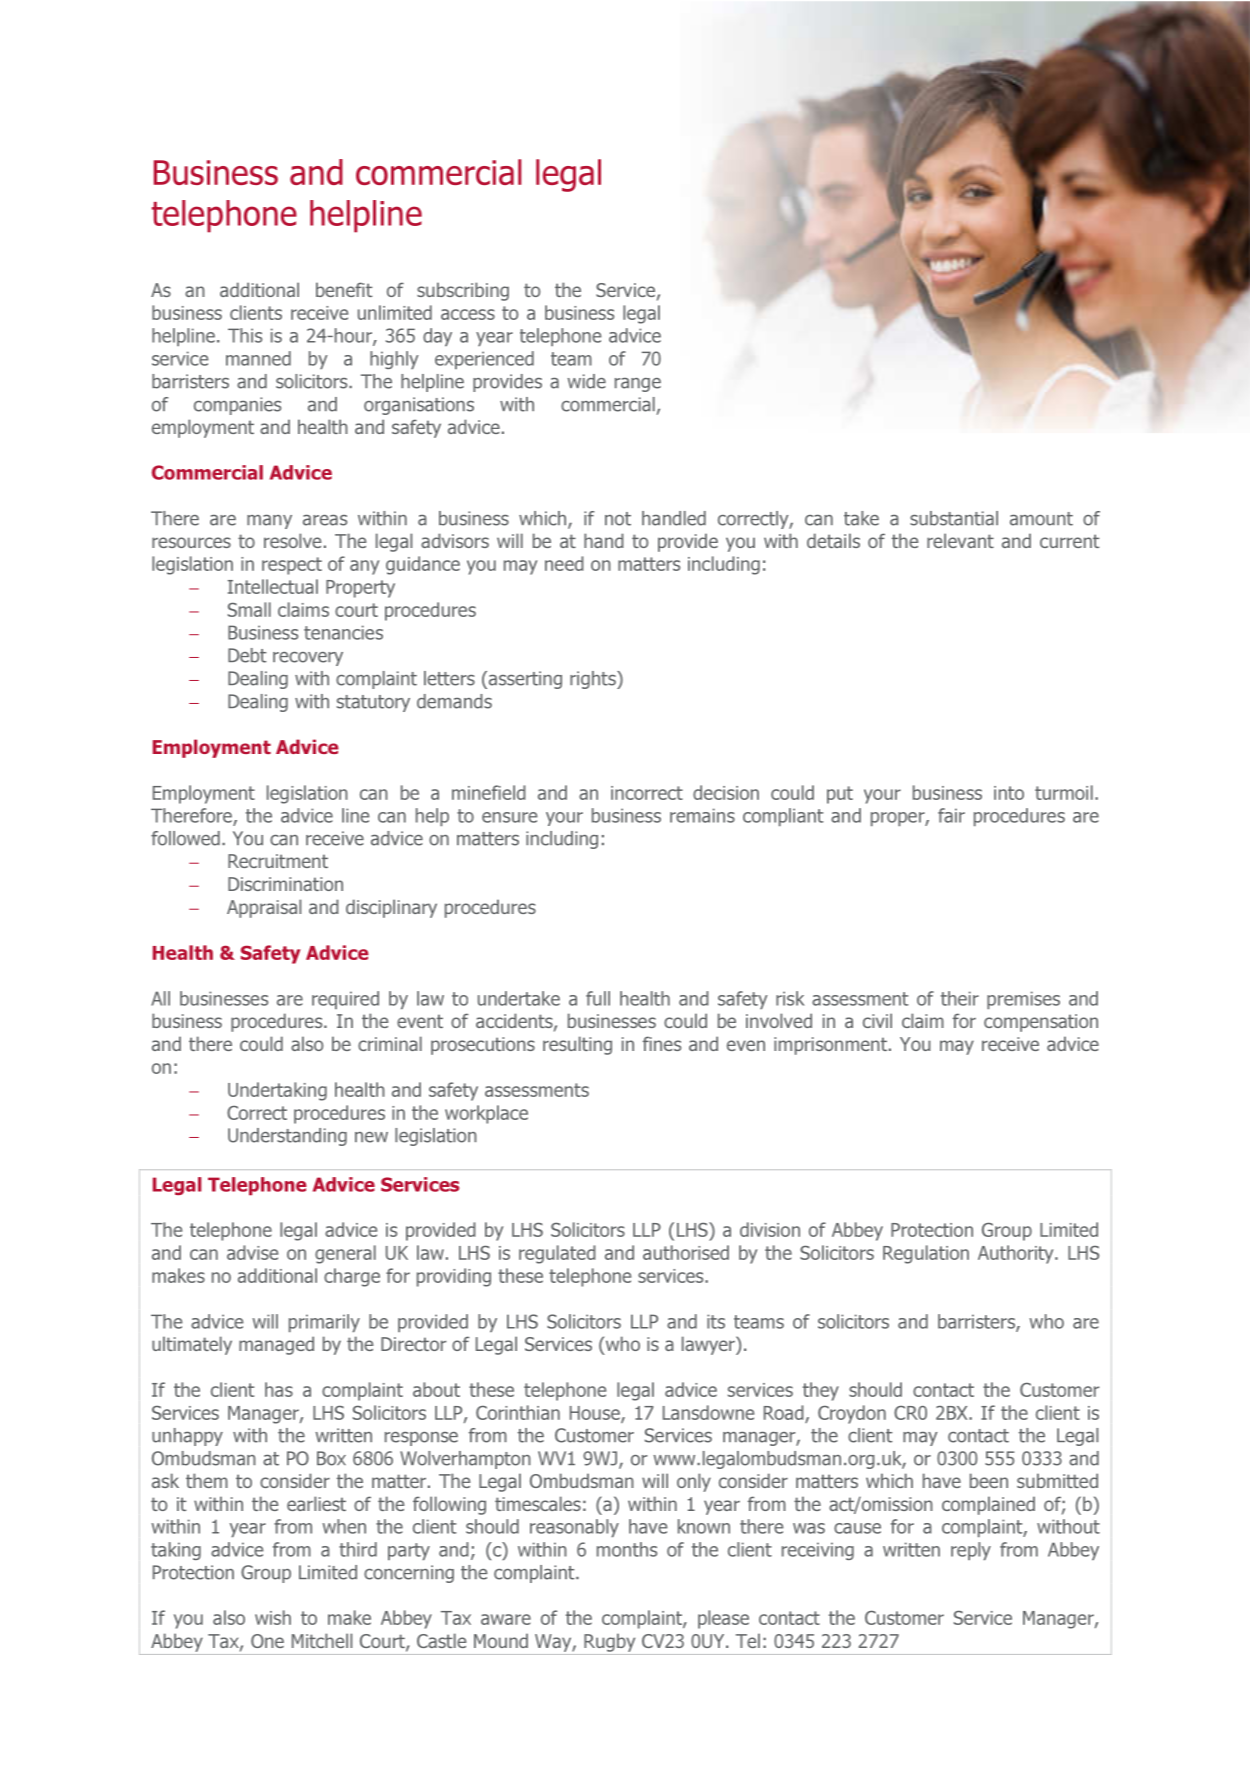 The image size is (1250, 1769). What do you see at coordinates (609, 1642) in the screenshot?
I see `Rugby` at bounding box center [609, 1642].
